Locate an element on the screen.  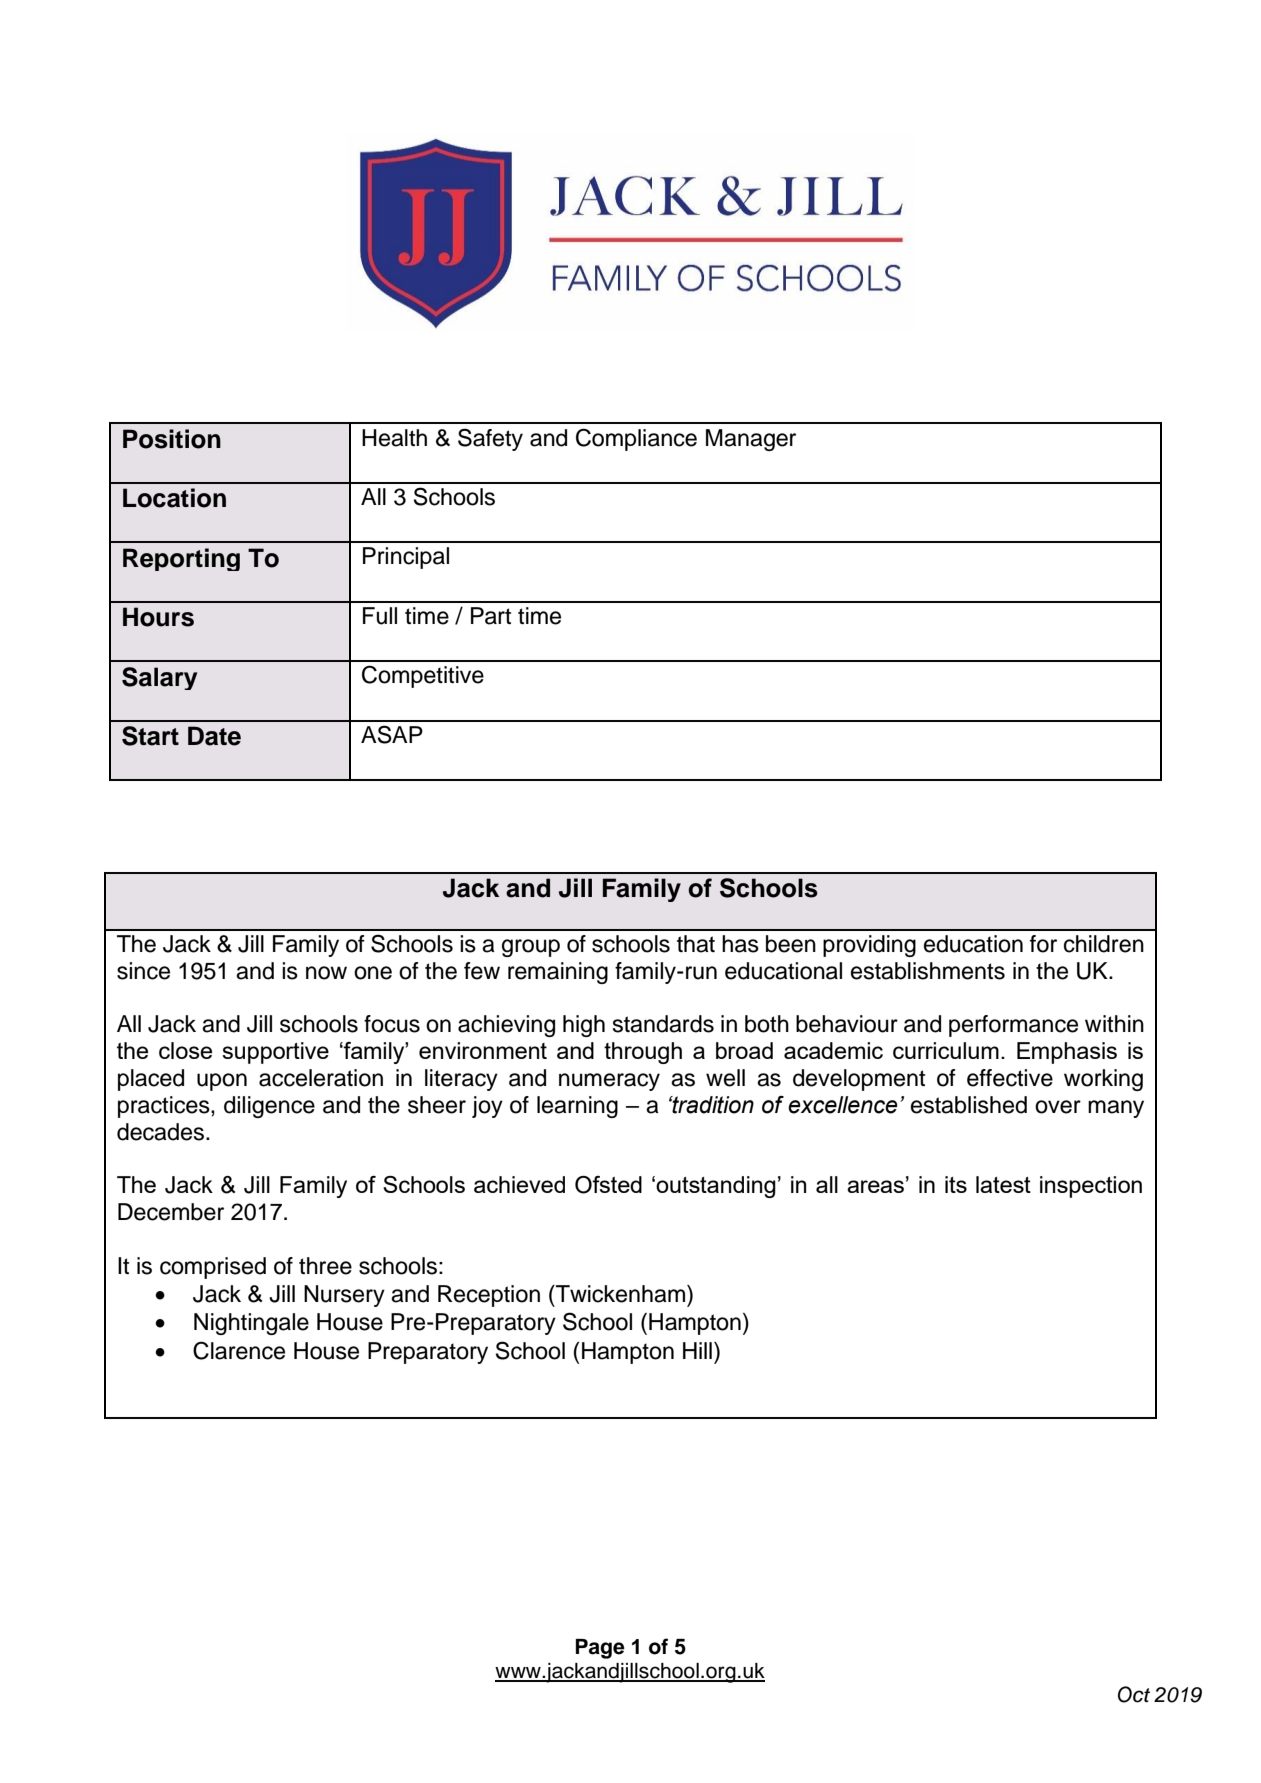
Hill is located at coordinates (697, 1350).
